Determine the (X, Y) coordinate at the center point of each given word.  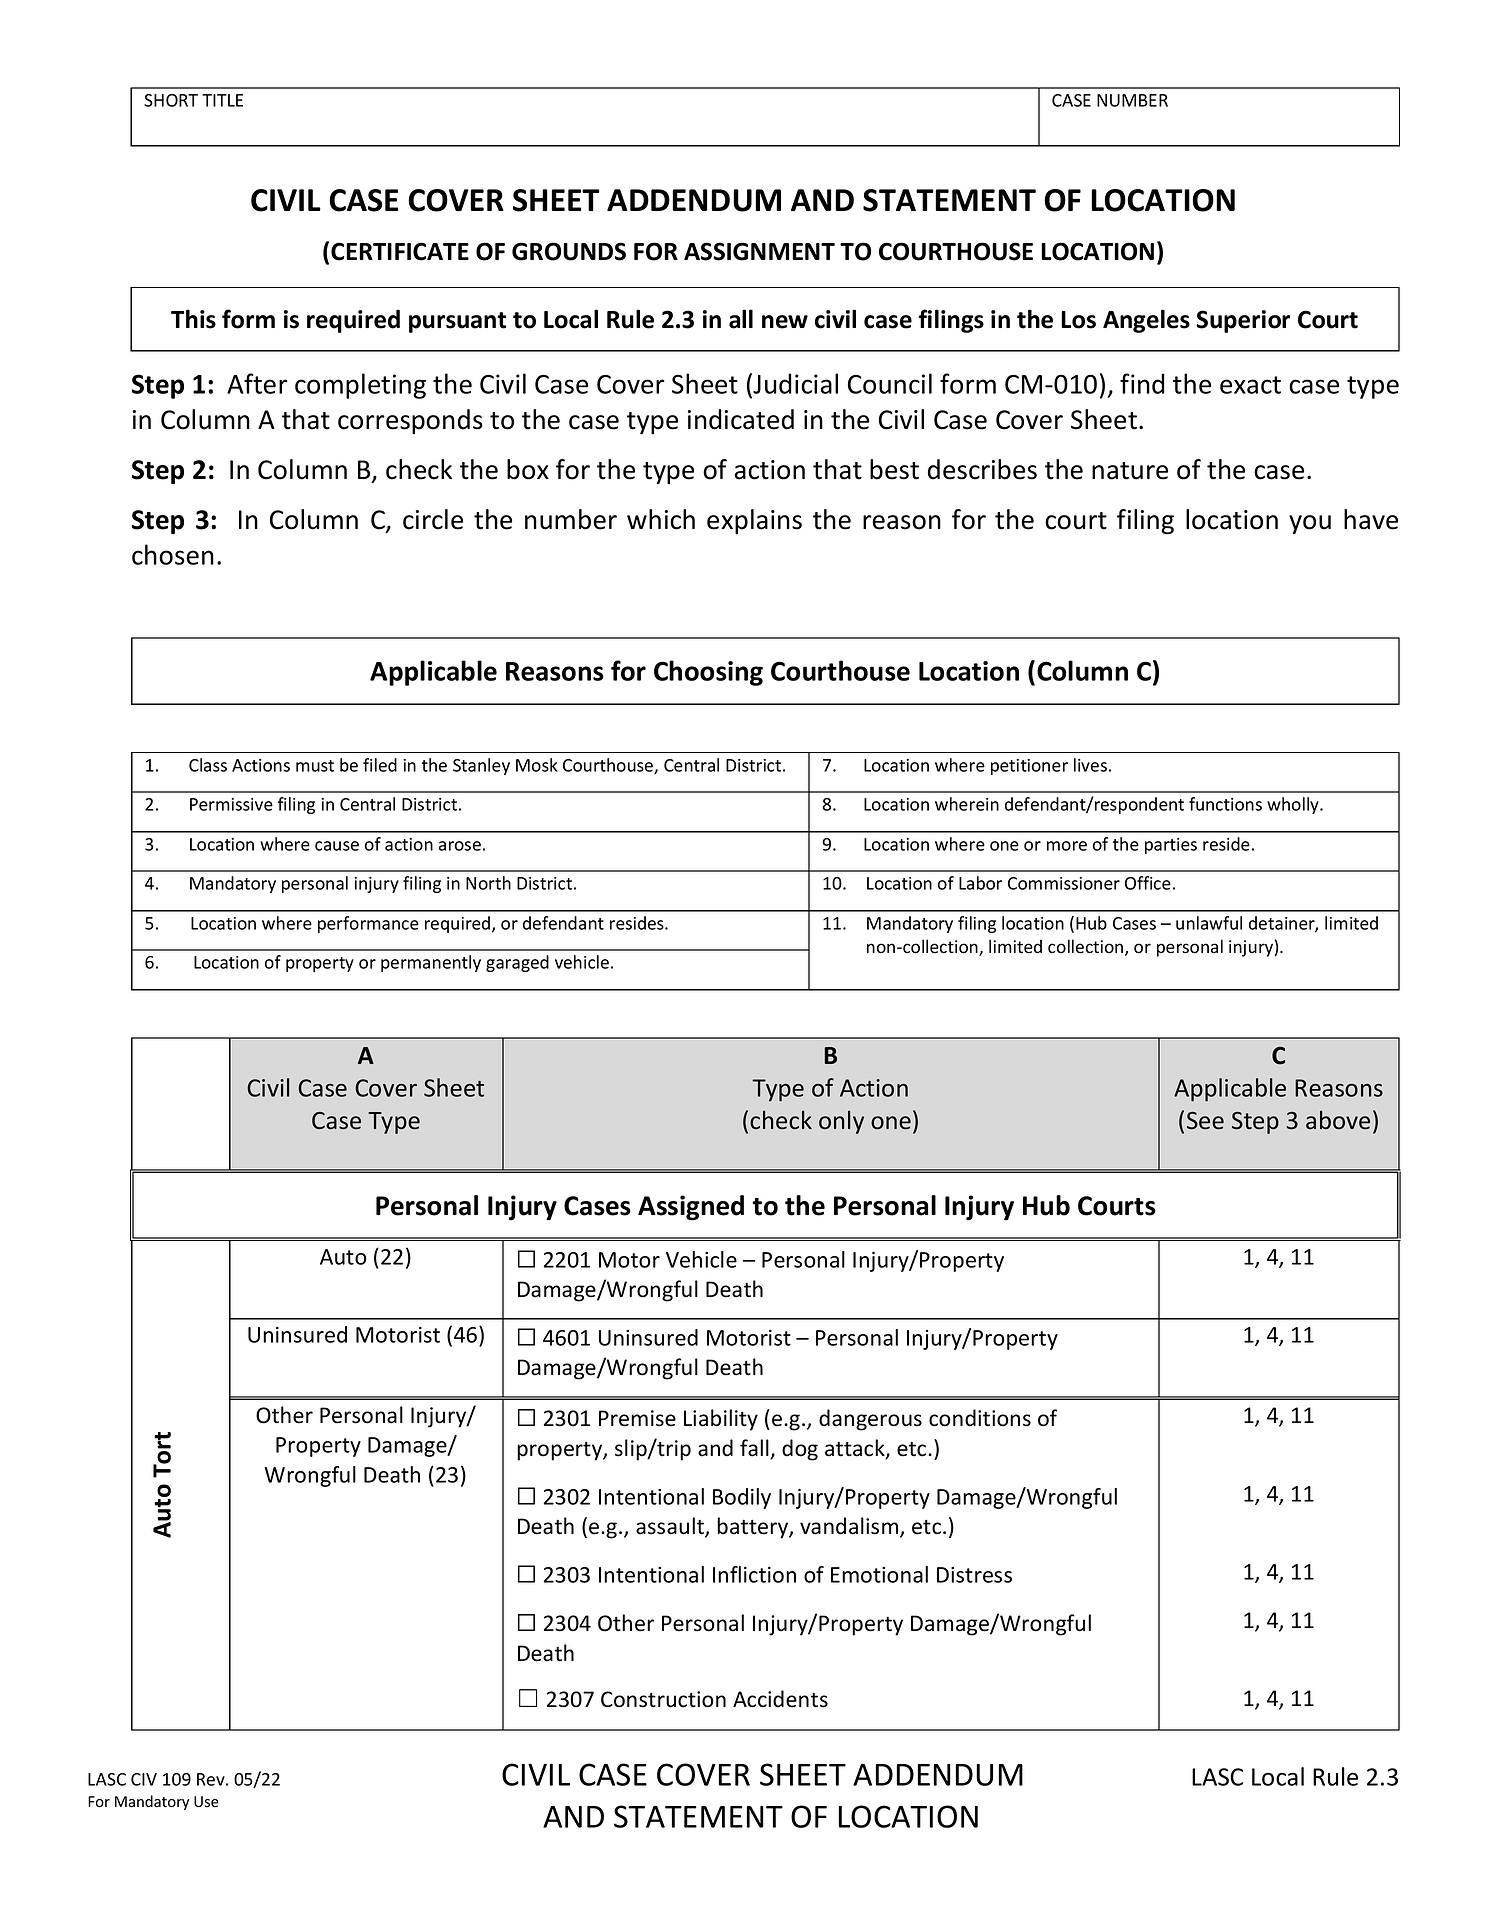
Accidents (780, 1699)
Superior (1243, 321)
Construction (663, 1699)
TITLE (222, 100)
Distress (974, 1575)
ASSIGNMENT (759, 251)
